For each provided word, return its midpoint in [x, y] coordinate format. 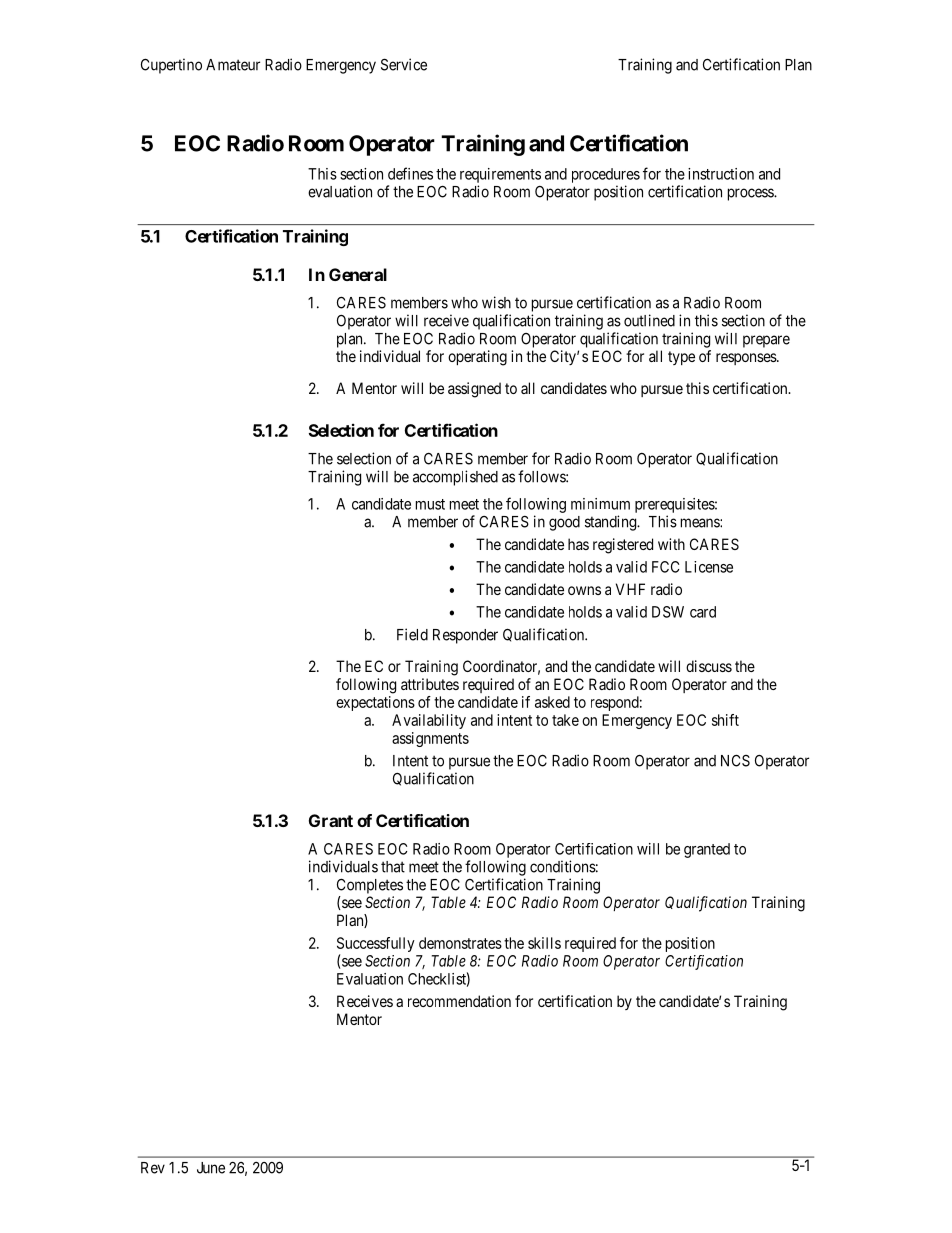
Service [404, 64]
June [211, 1168]
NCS [735, 760]
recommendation [459, 1001]
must [430, 504]
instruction [721, 174]
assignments [430, 739]
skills [544, 943]
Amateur [233, 65]
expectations [375, 703]
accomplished [455, 478]
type [681, 358]
